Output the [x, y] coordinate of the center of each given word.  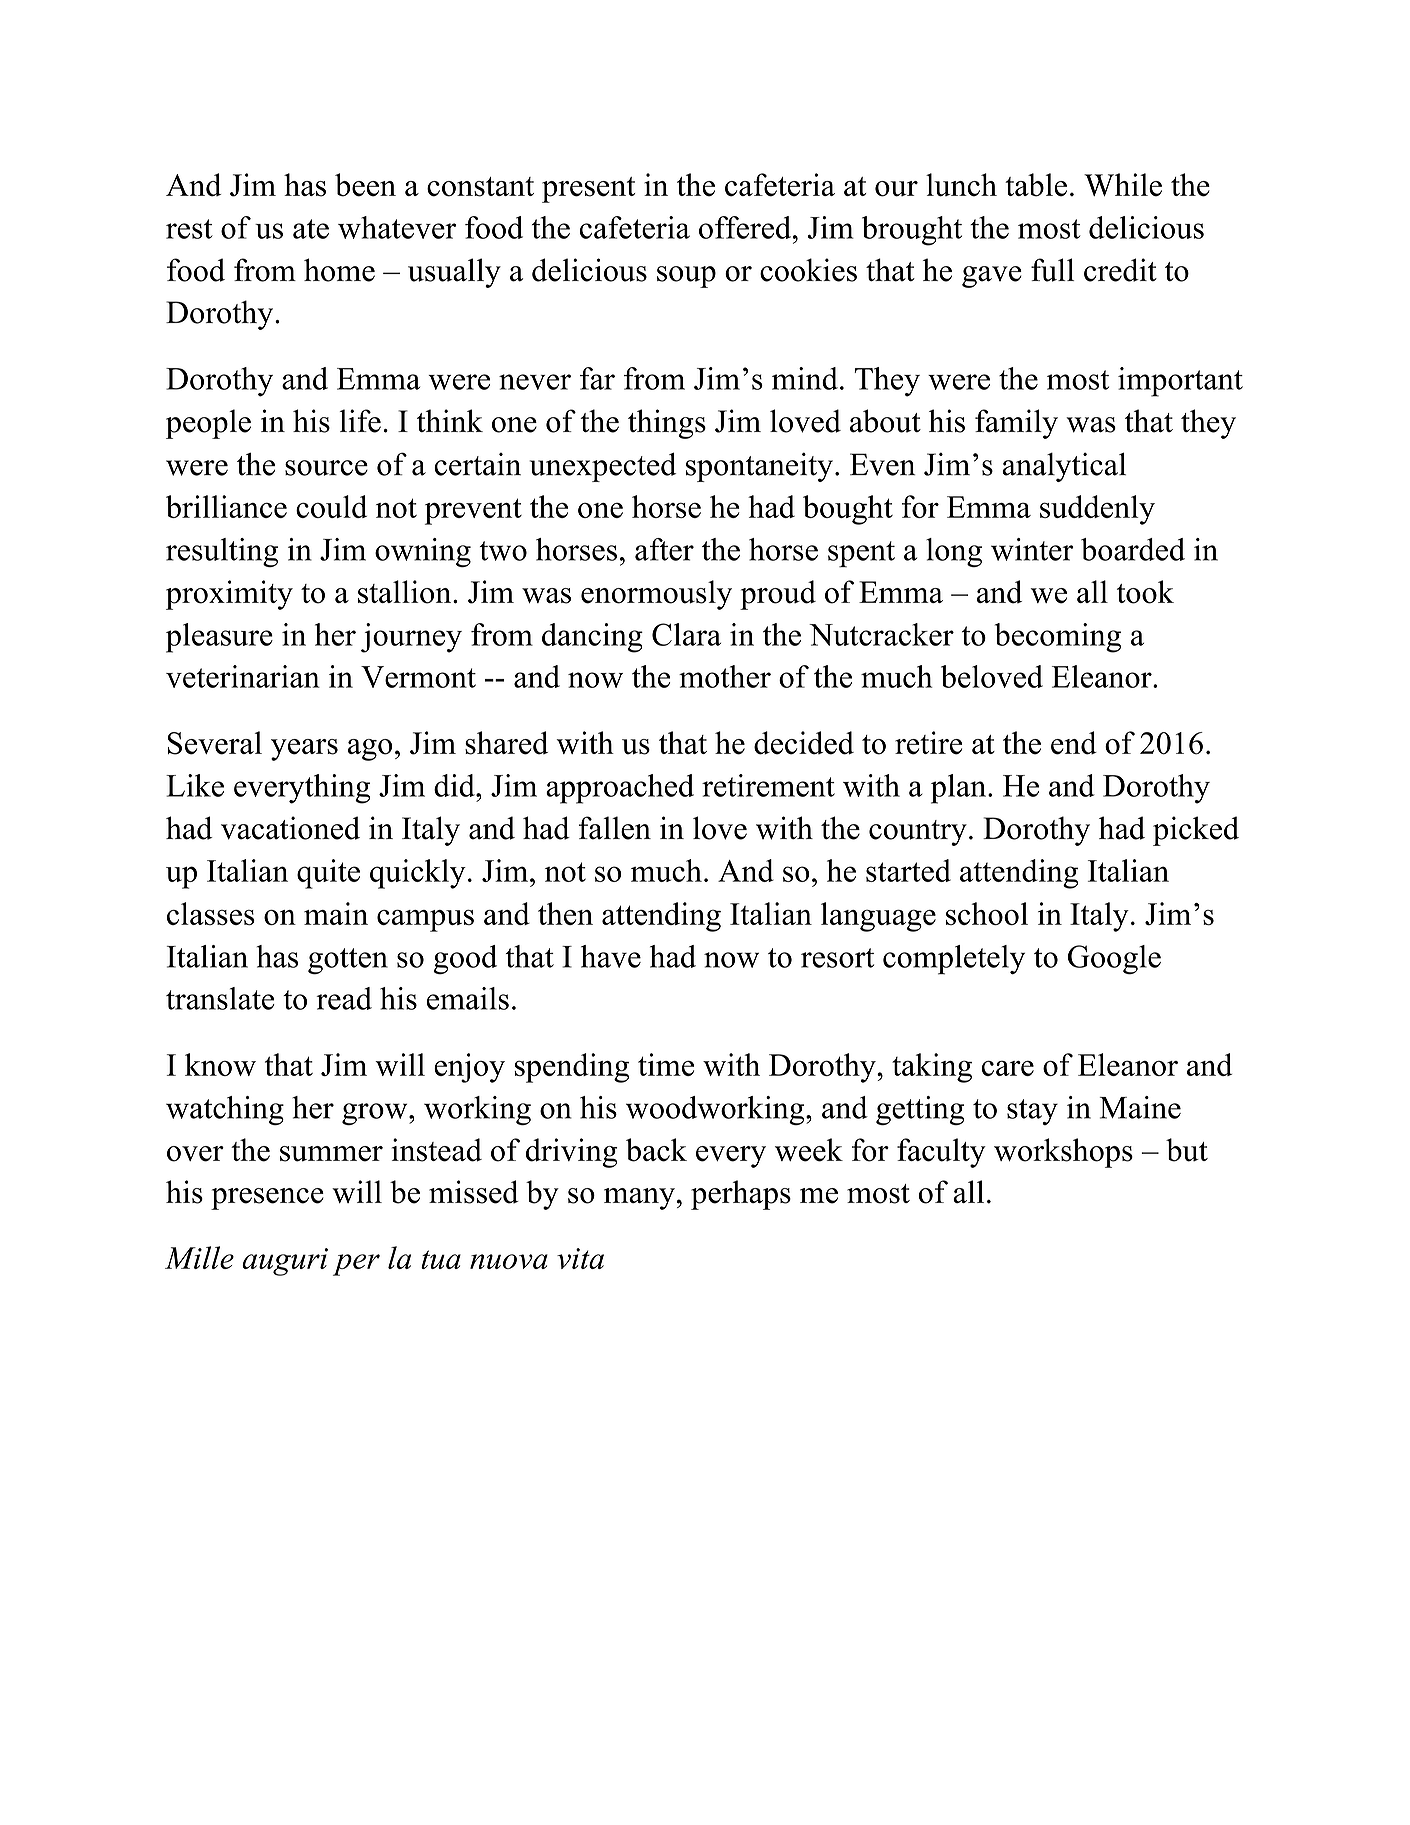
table [1036, 185]
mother [725, 676]
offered [746, 227]
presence [267, 1199]
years [304, 750]
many [639, 1199]
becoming [1058, 638]
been [365, 185]
